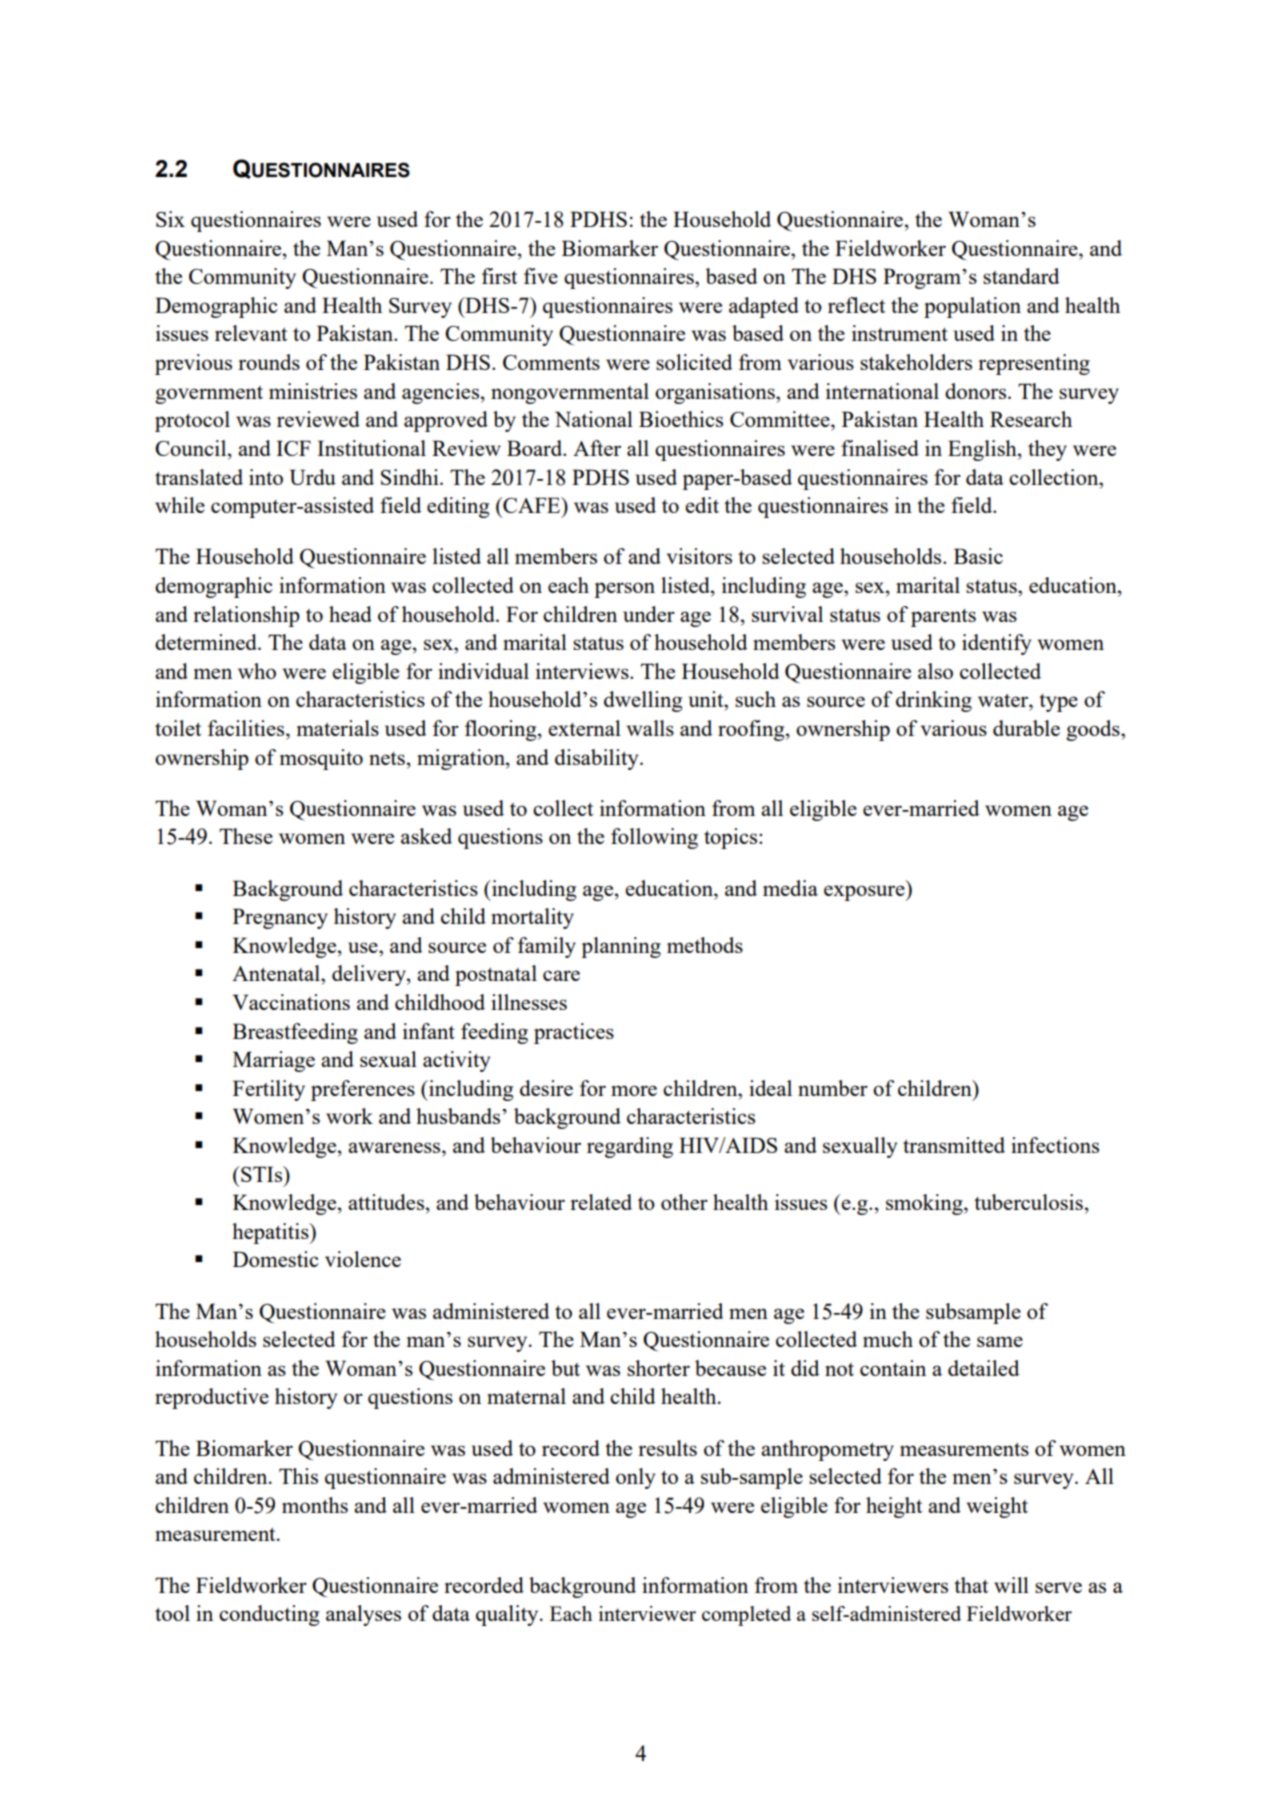  Describe the element at coordinates (541, 276) in the page. I see `five` at that location.
